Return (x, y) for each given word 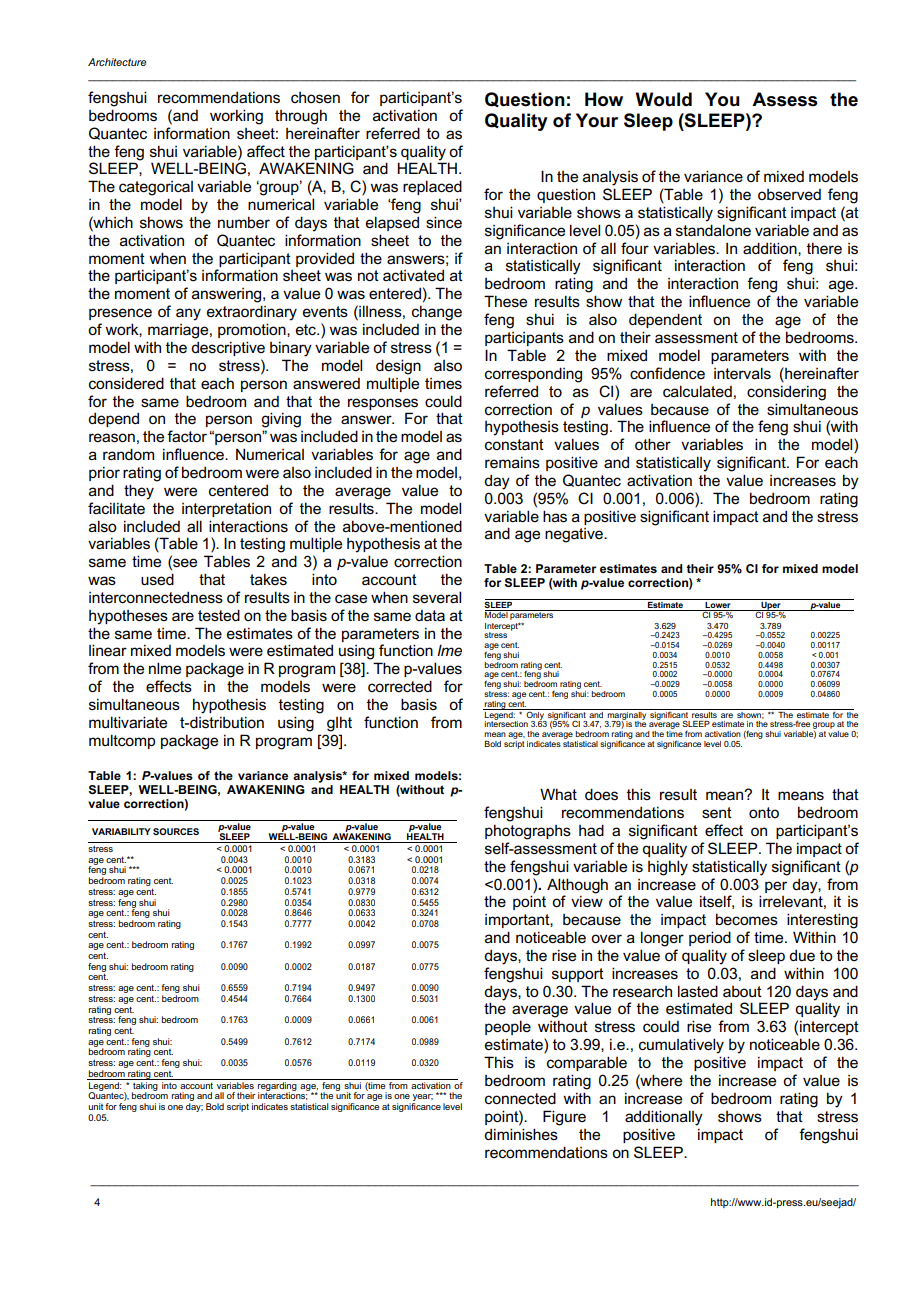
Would (664, 99)
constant (514, 445)
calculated (697, 391)
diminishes (521, 1134)
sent (717, 812)
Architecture (117, 62)
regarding (277, 1086)
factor (187, 436)
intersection (506, 723)
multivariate (128, 722)
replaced (432, 187)
